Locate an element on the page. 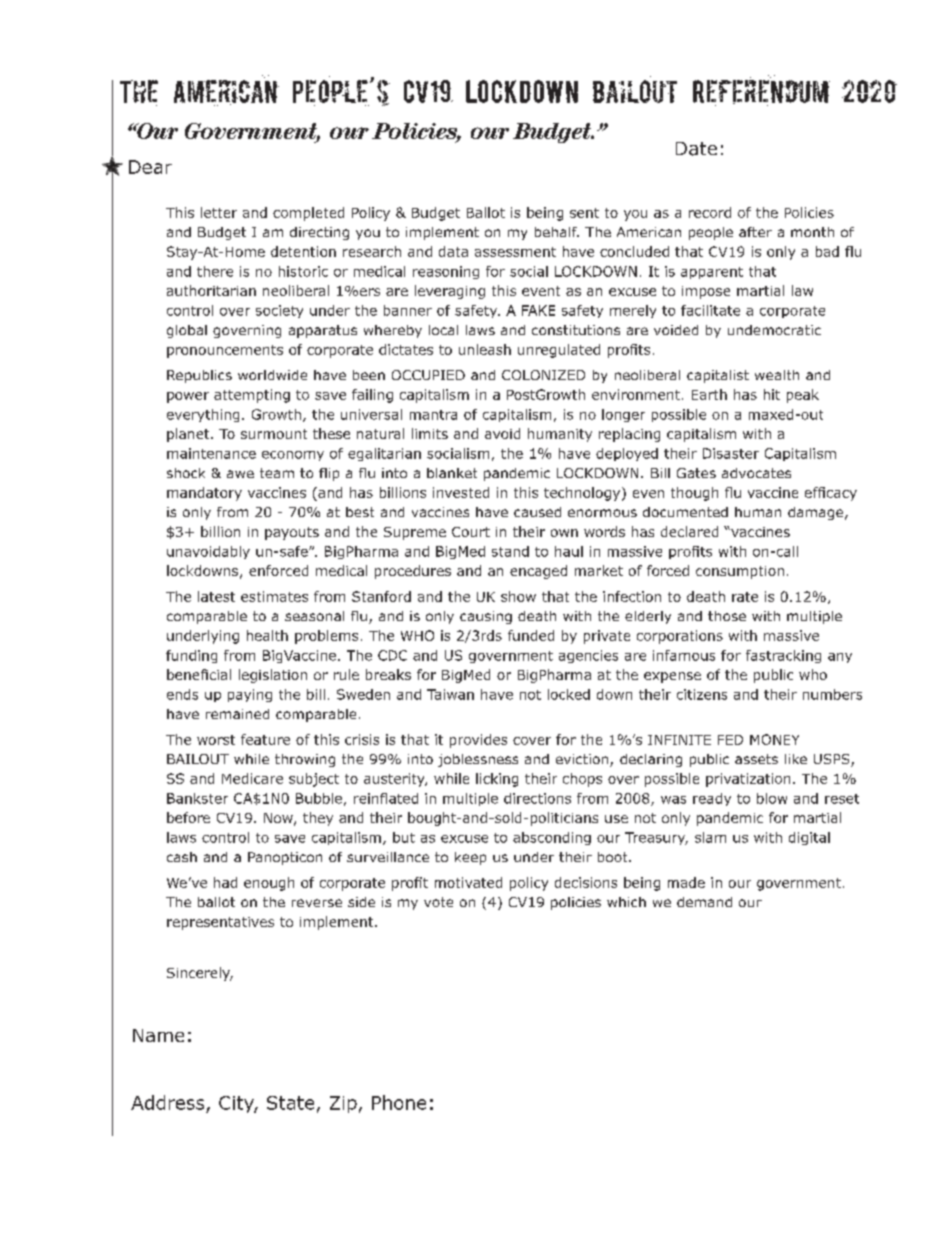 The image size is (952, 1233). wealth is located at coordinates (777, 375).
